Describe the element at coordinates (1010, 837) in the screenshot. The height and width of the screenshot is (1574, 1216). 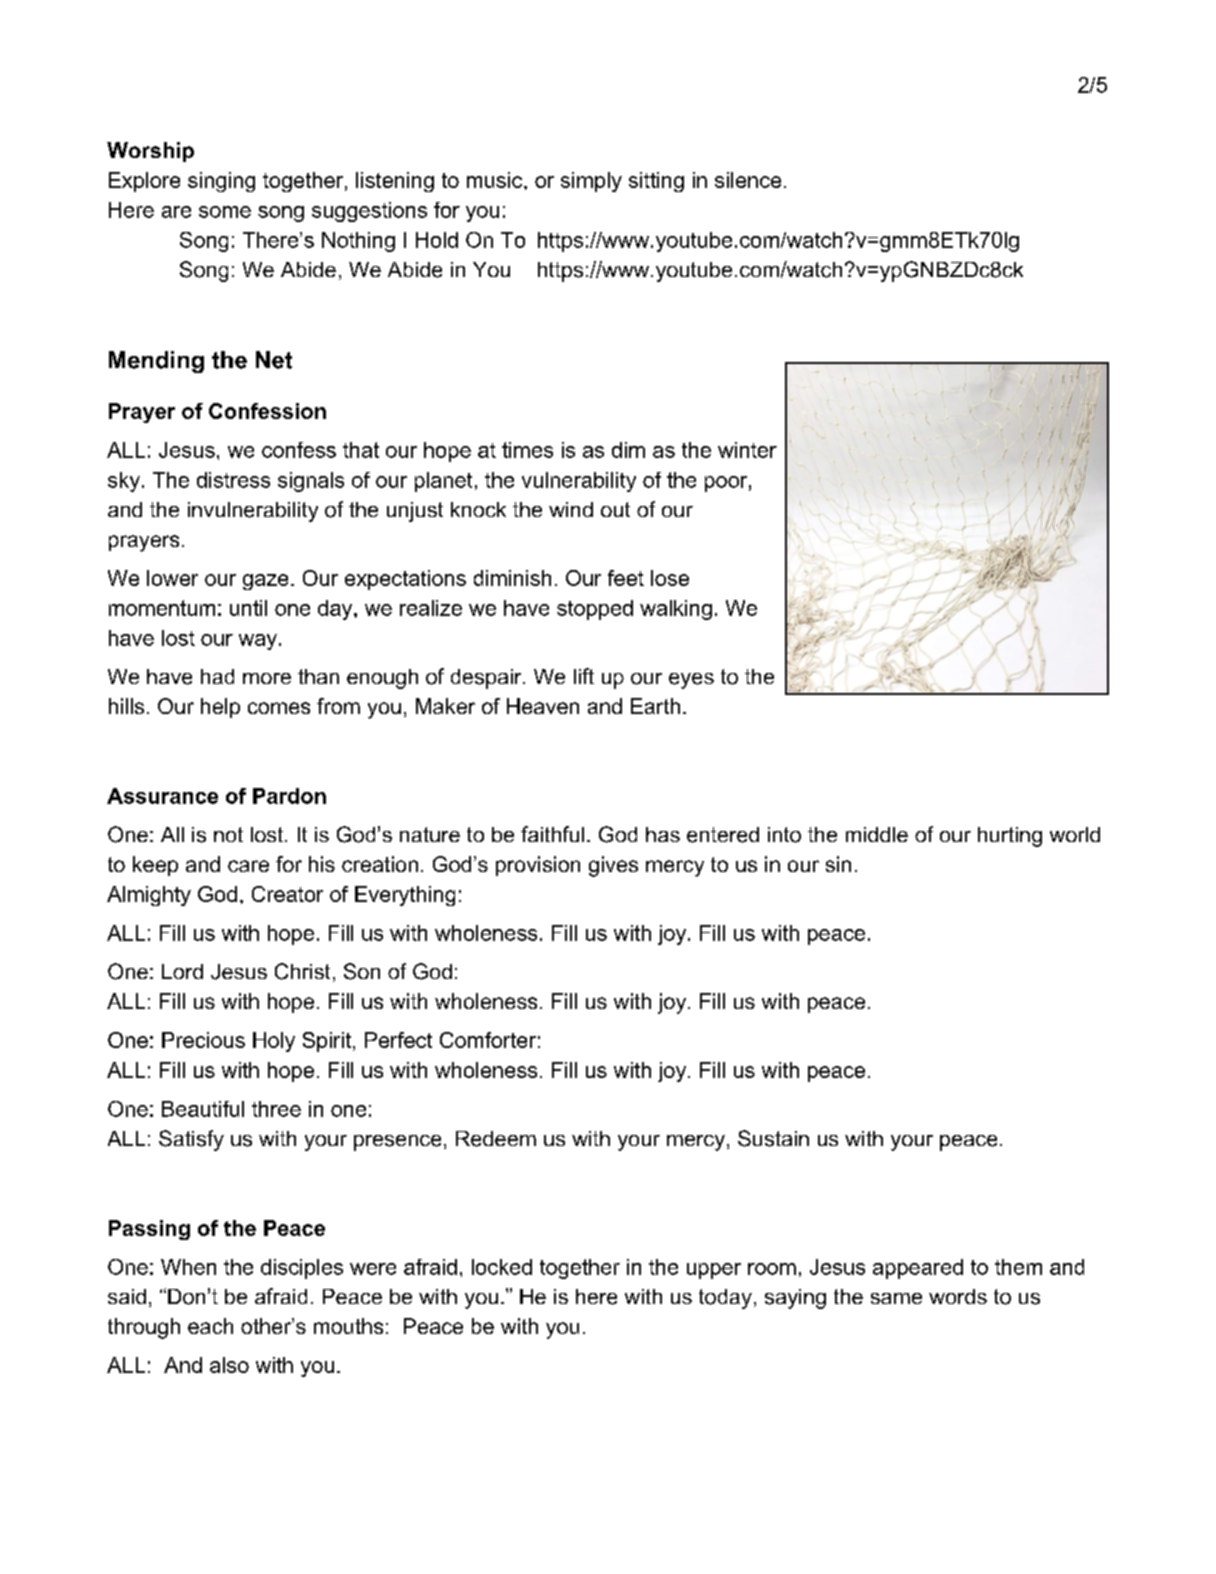
I see `hurting` at that location.
